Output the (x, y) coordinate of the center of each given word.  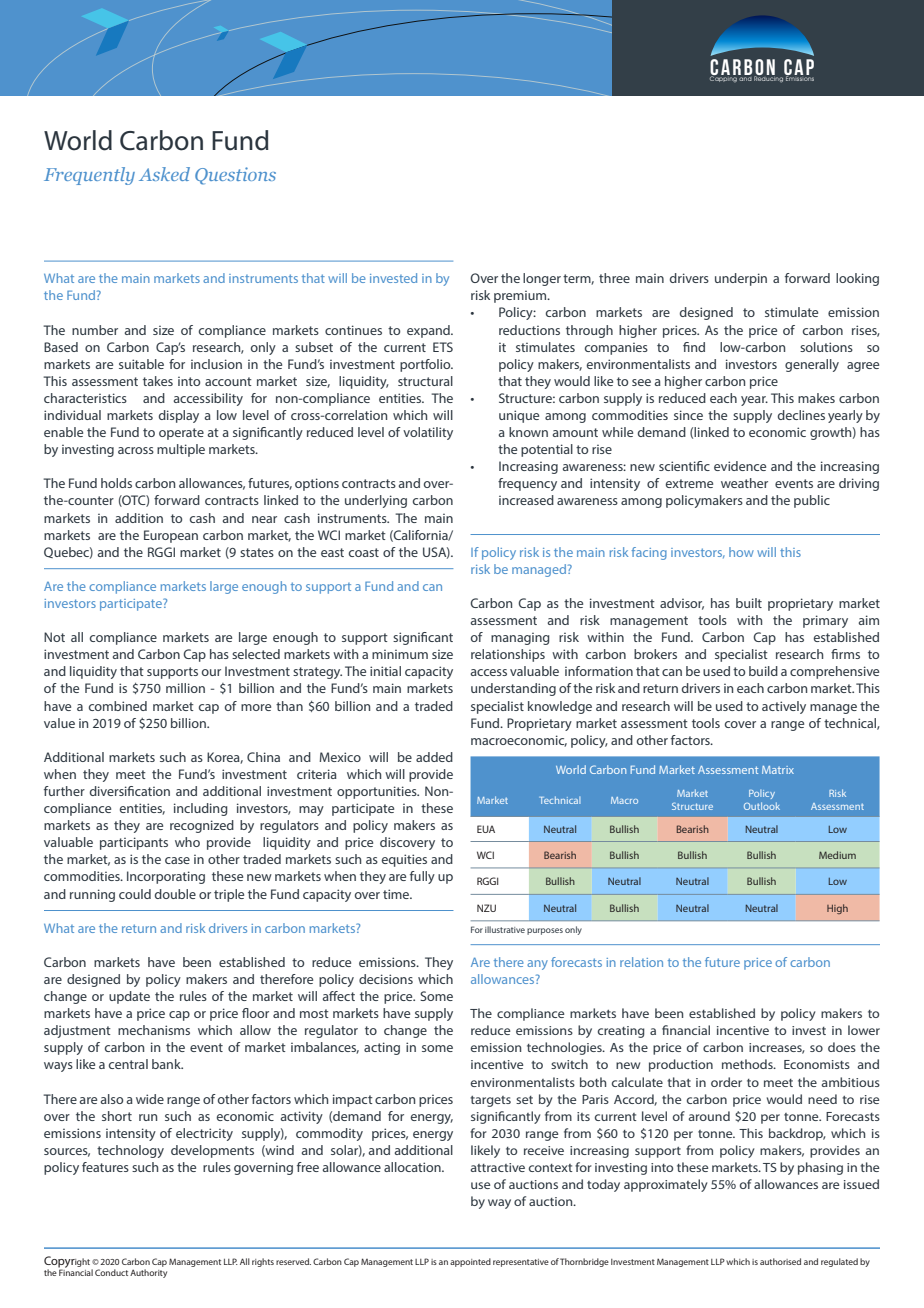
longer (542, 279)
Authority (148, 1273)
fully (422, 877)
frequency (527, 484)
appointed (470, 1262)
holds (116, 483)
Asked (164, 174)
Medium (837, 855)
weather (744, 483)
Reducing (768, 78)
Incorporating (166, 877)
